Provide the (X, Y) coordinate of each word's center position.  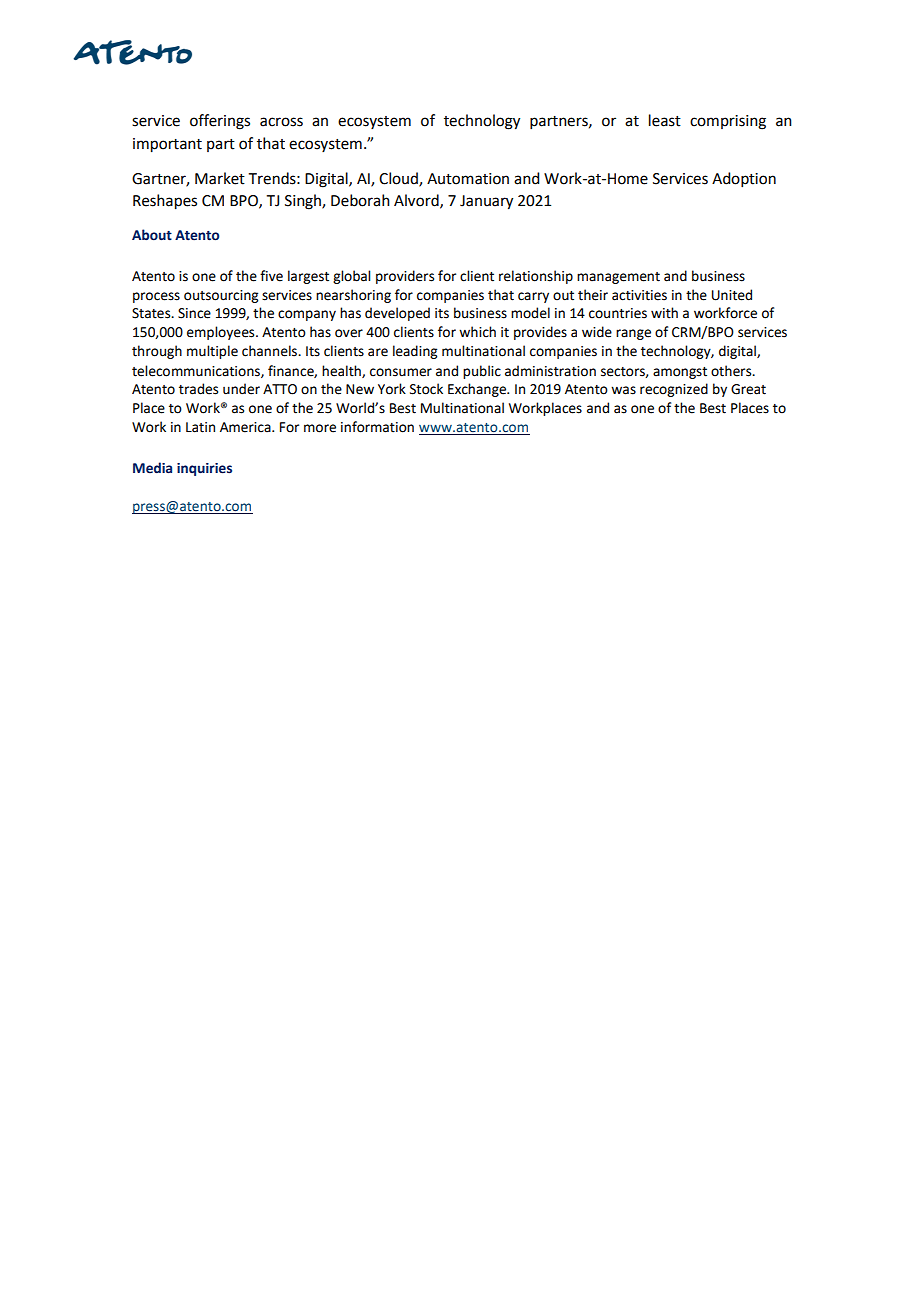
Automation (468, 179)
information (377, 427)
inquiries (204, 469)
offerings (220, 122)
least (665, 120)
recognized (674, 390)
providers (405, 277)
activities (639, 295)
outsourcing (221, 296)
